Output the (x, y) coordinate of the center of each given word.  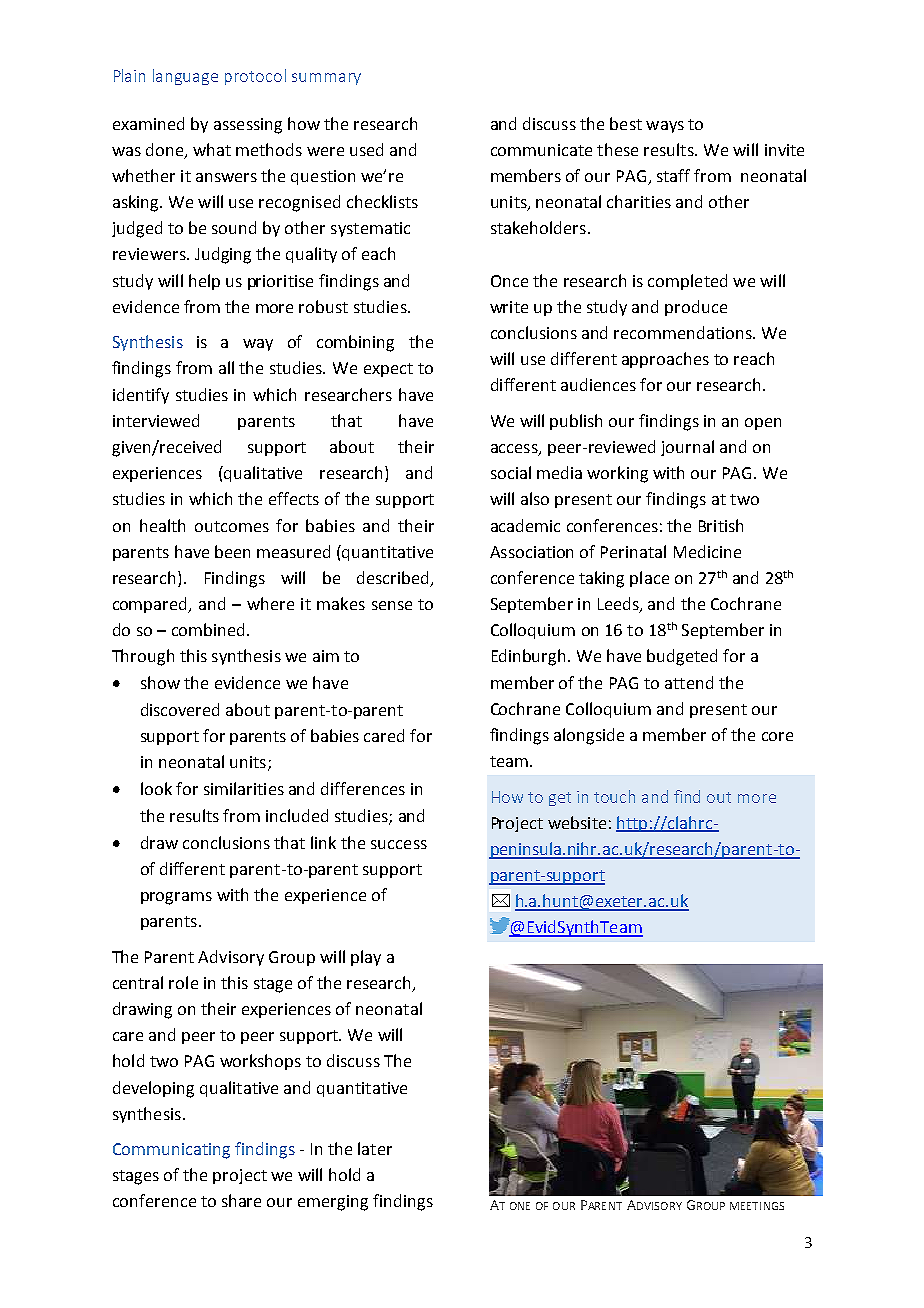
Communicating (171, 1151)
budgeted (682, 657)
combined (208, 629)
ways (665, 127)
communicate (541, 150)
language (185, 77)
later (375, 1148)
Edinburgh (528, 657)
